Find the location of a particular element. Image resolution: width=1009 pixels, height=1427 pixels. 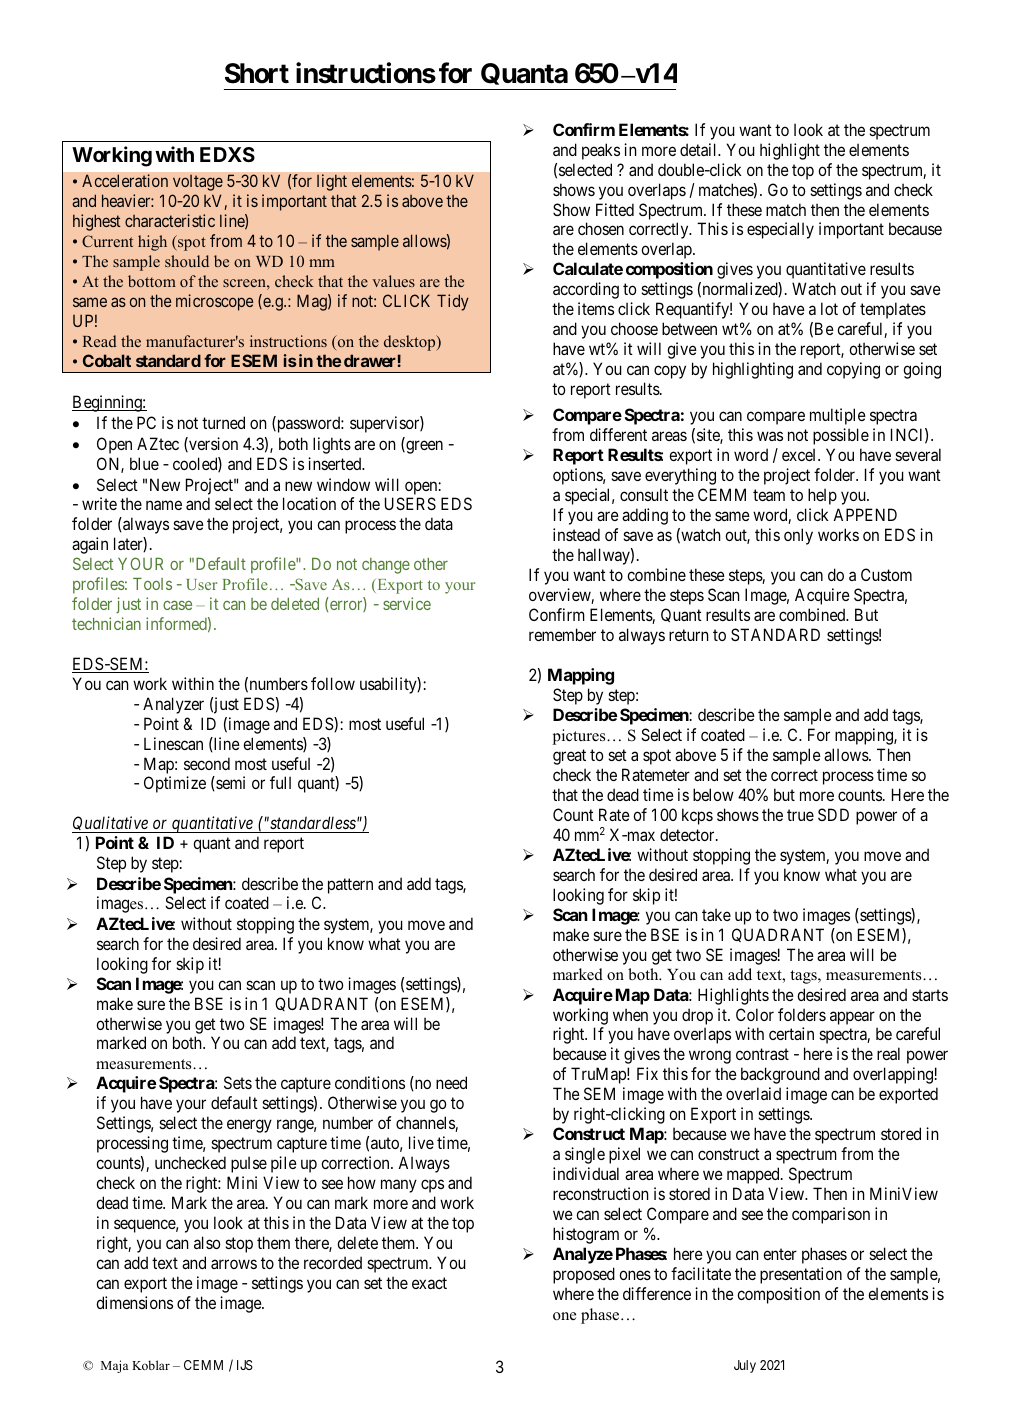

dimensions is located at coordinates (134, 1302).
